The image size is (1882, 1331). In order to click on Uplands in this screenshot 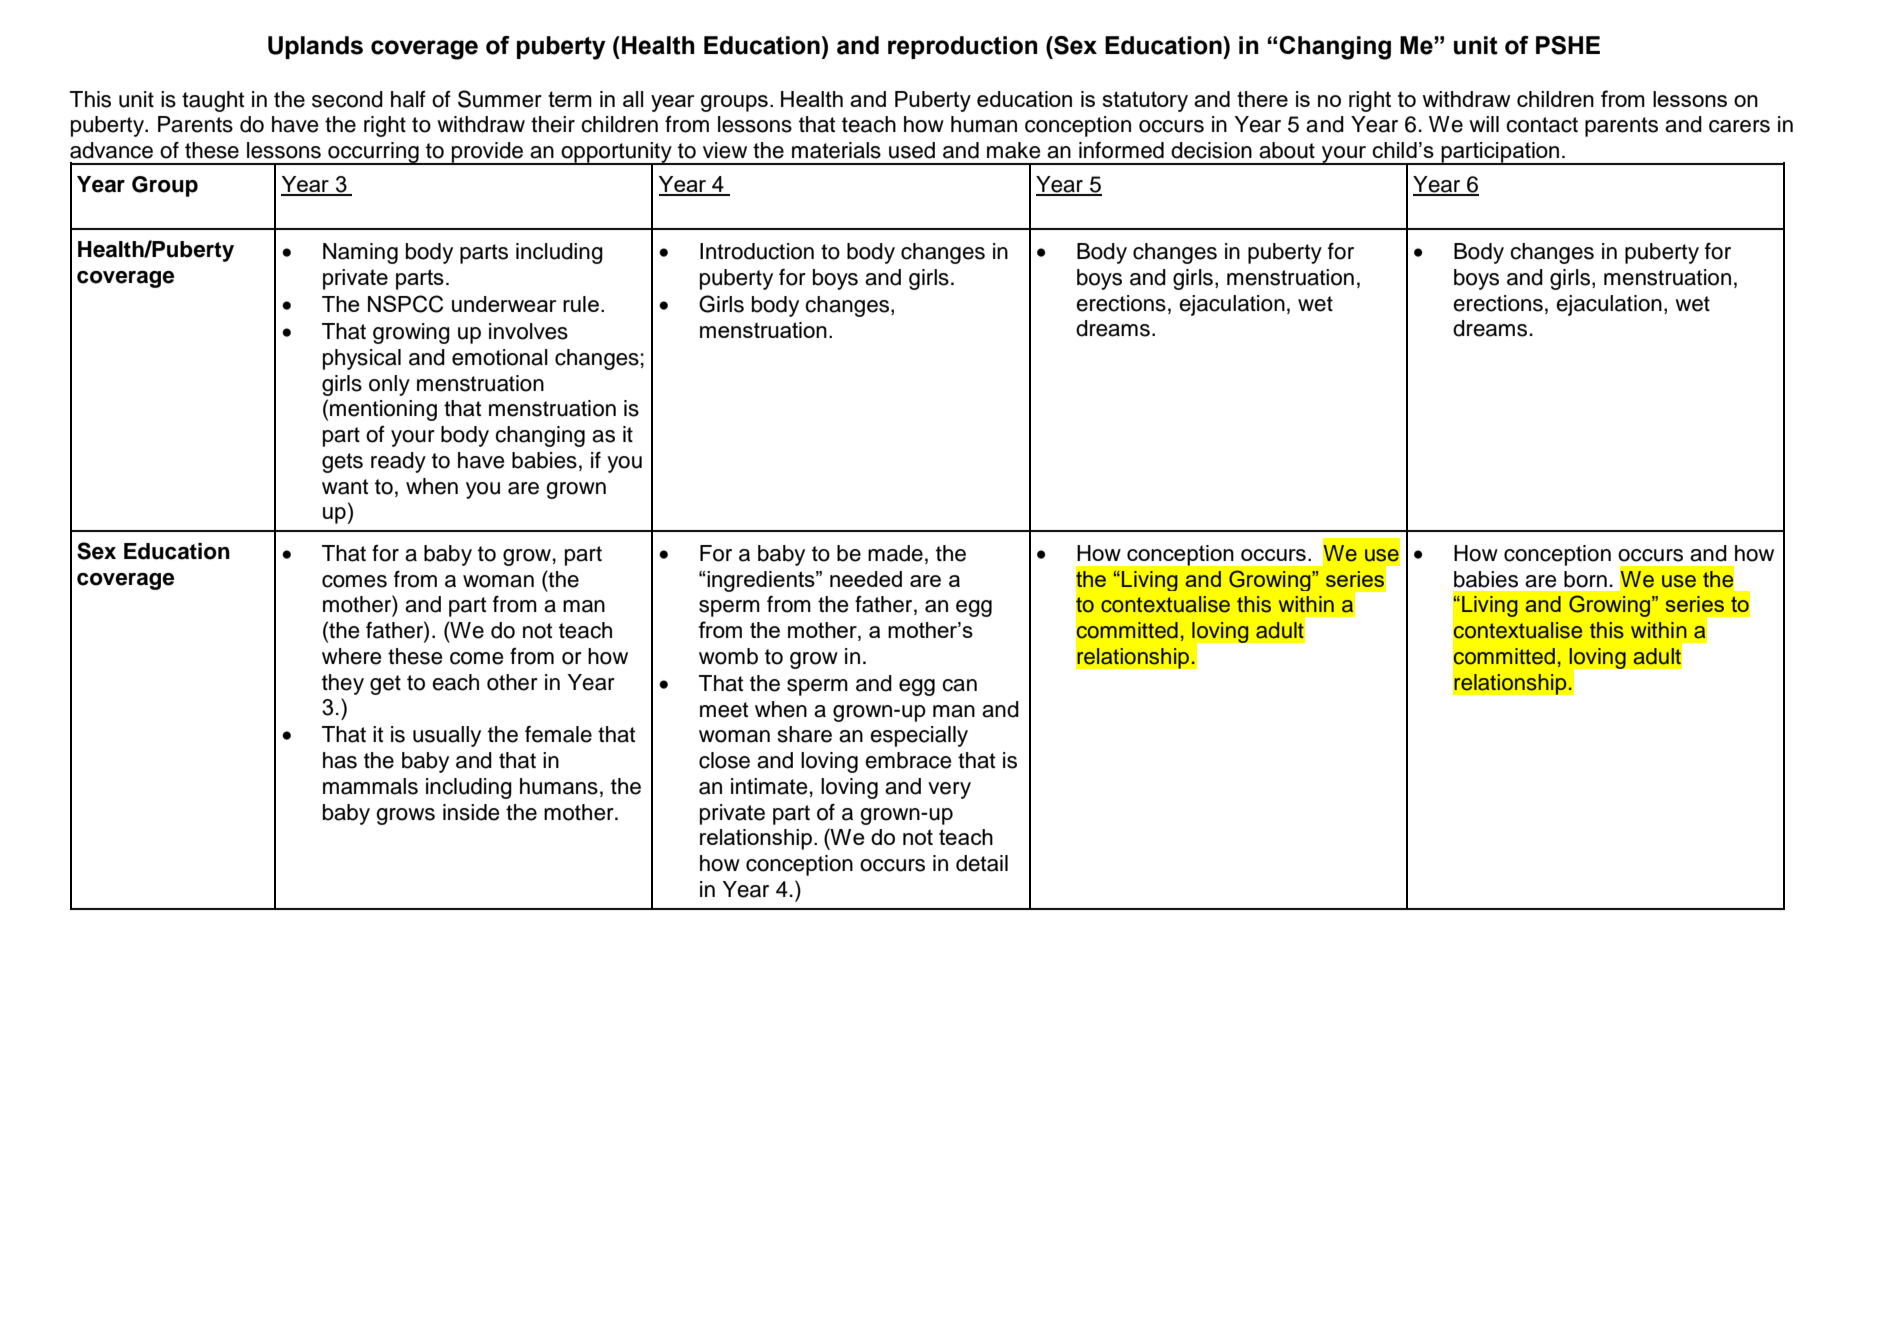, I will do `click(315, 47)`.
